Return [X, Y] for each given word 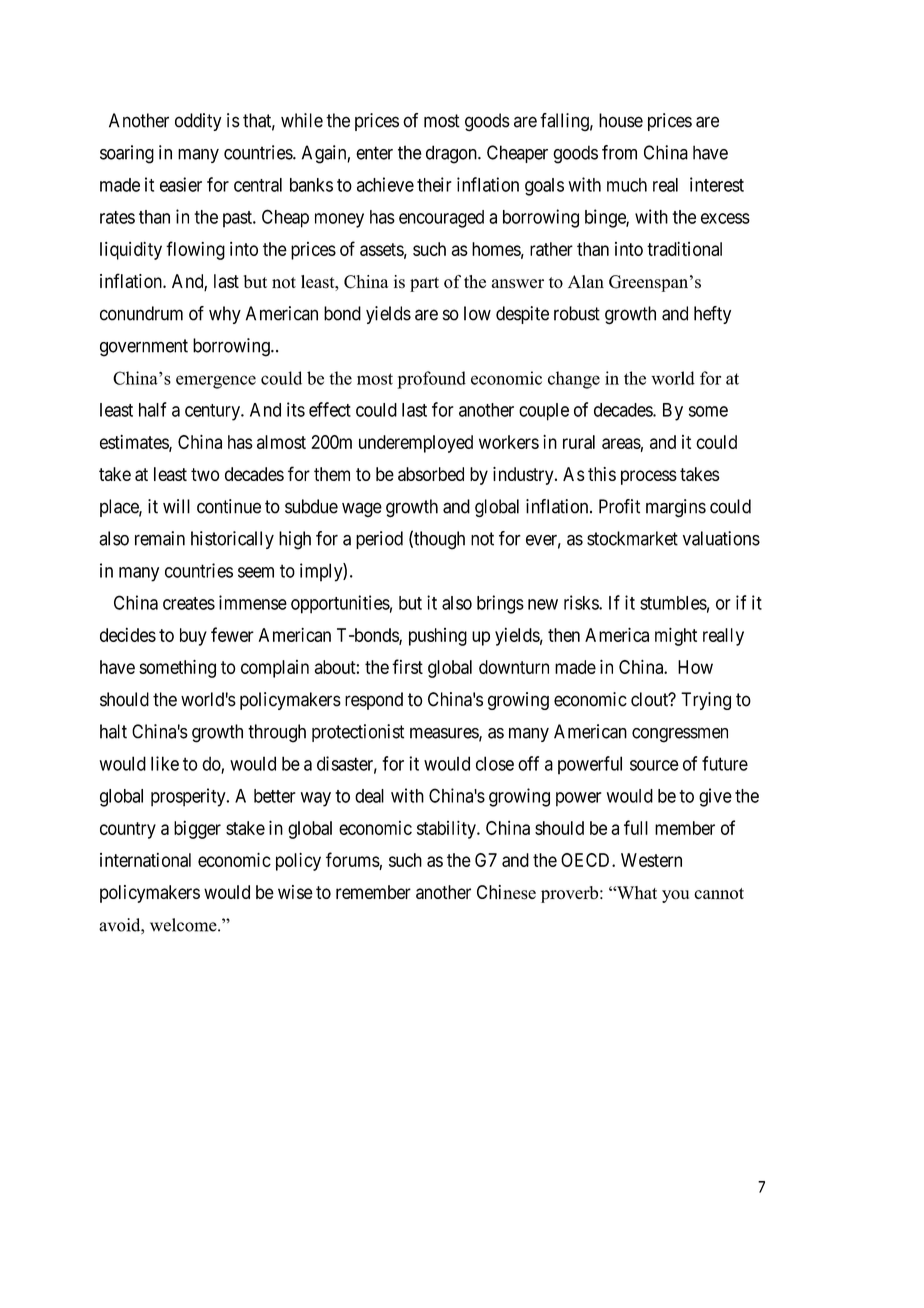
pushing [438, 637]
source [654, 765]
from [619, 152]
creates [189, 603]
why [225, 315]
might [676, 637]
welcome [184, 925]
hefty [712, 315]
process [649, 477]
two [205, 474]
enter [374, 153]
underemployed [416, 444]
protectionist [358, 733]
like [165, 763]
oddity [198, 122]
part [424, 284]
